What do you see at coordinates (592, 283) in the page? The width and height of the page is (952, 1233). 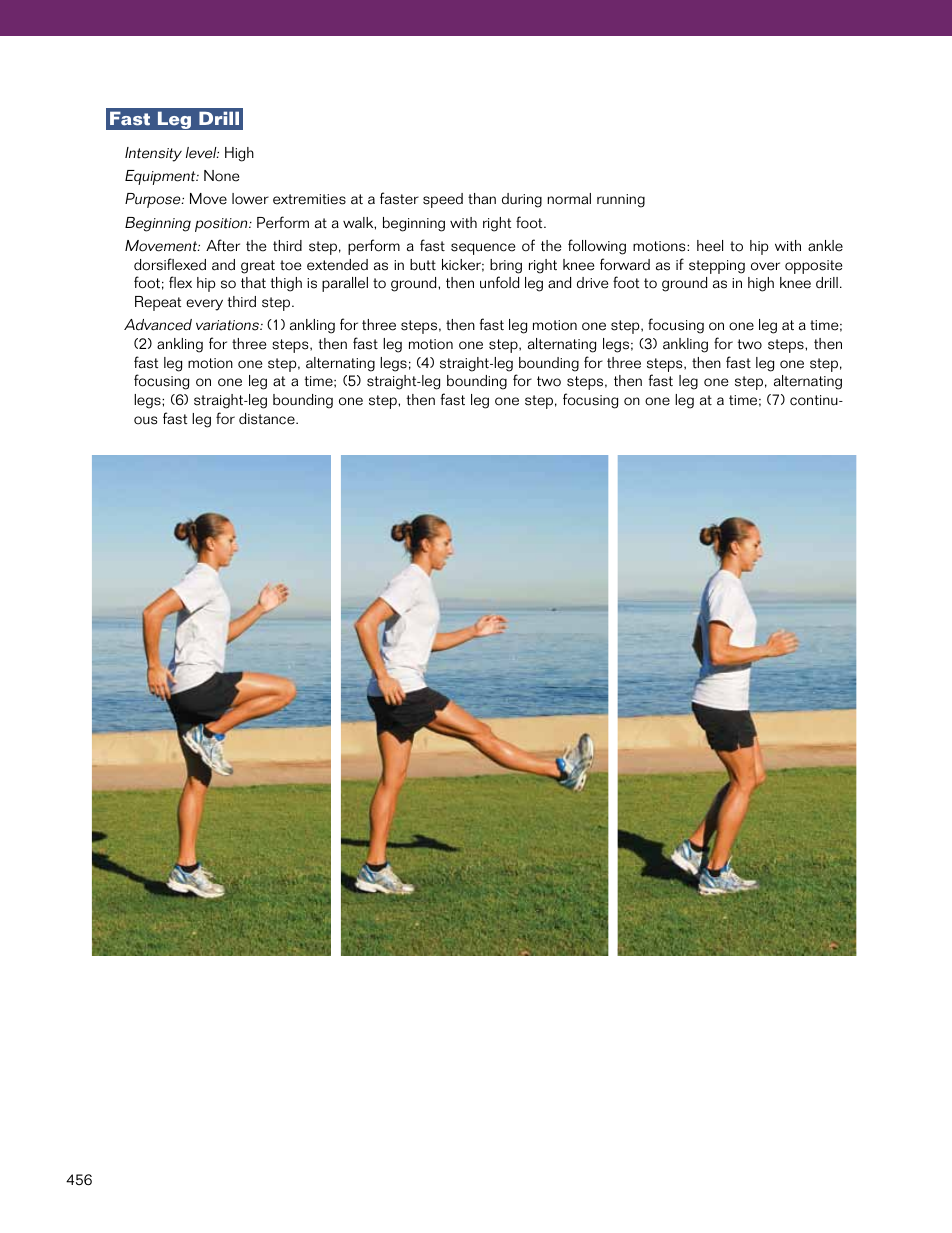 I see `drive` at bounding box center [592, 283].
